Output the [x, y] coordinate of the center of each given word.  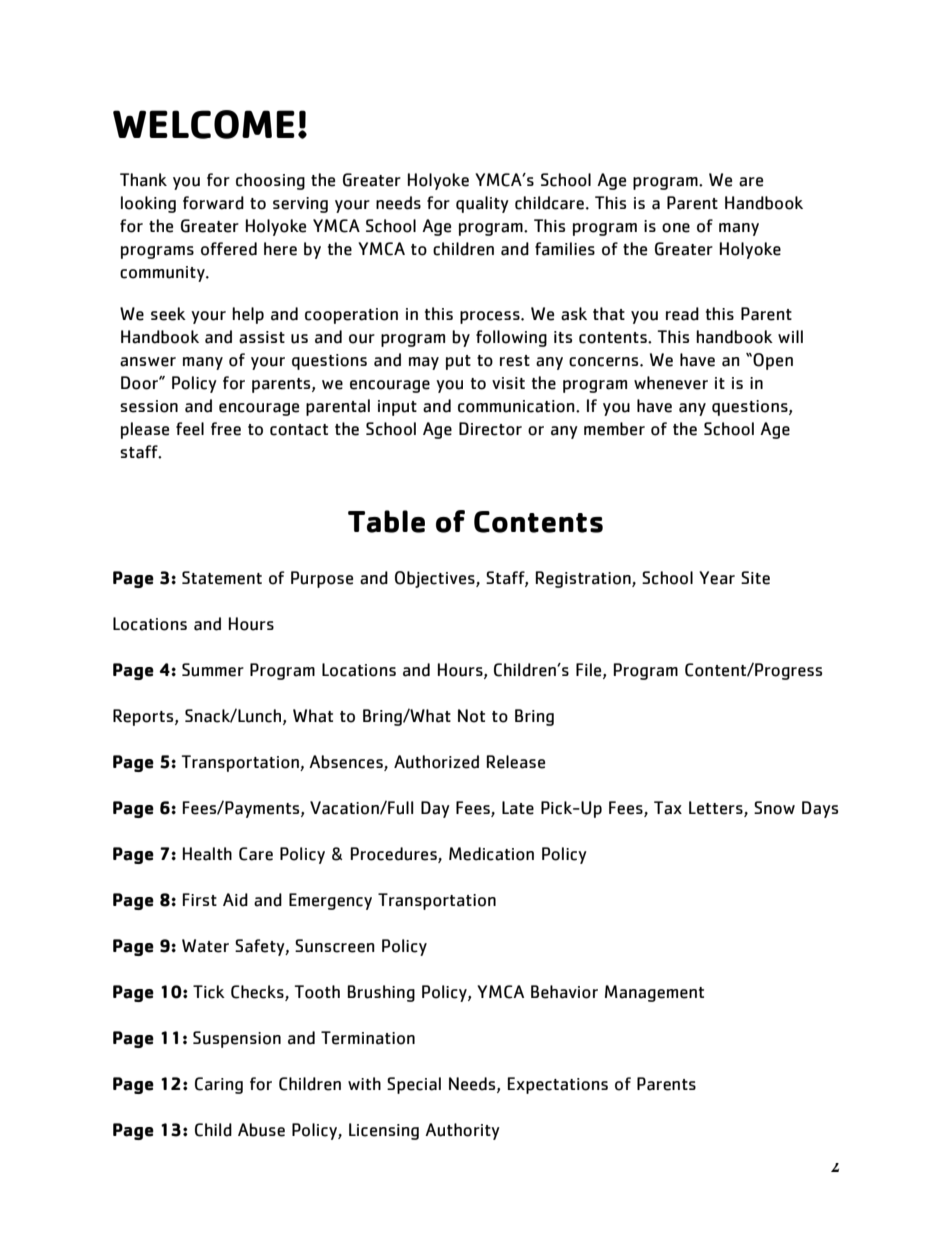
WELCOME [204, 124]
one [676, 228]
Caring [219, 1085]
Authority [462, 1131]
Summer [213, 670]
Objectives [436, 579]
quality [482, 204]
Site [755, 578]
